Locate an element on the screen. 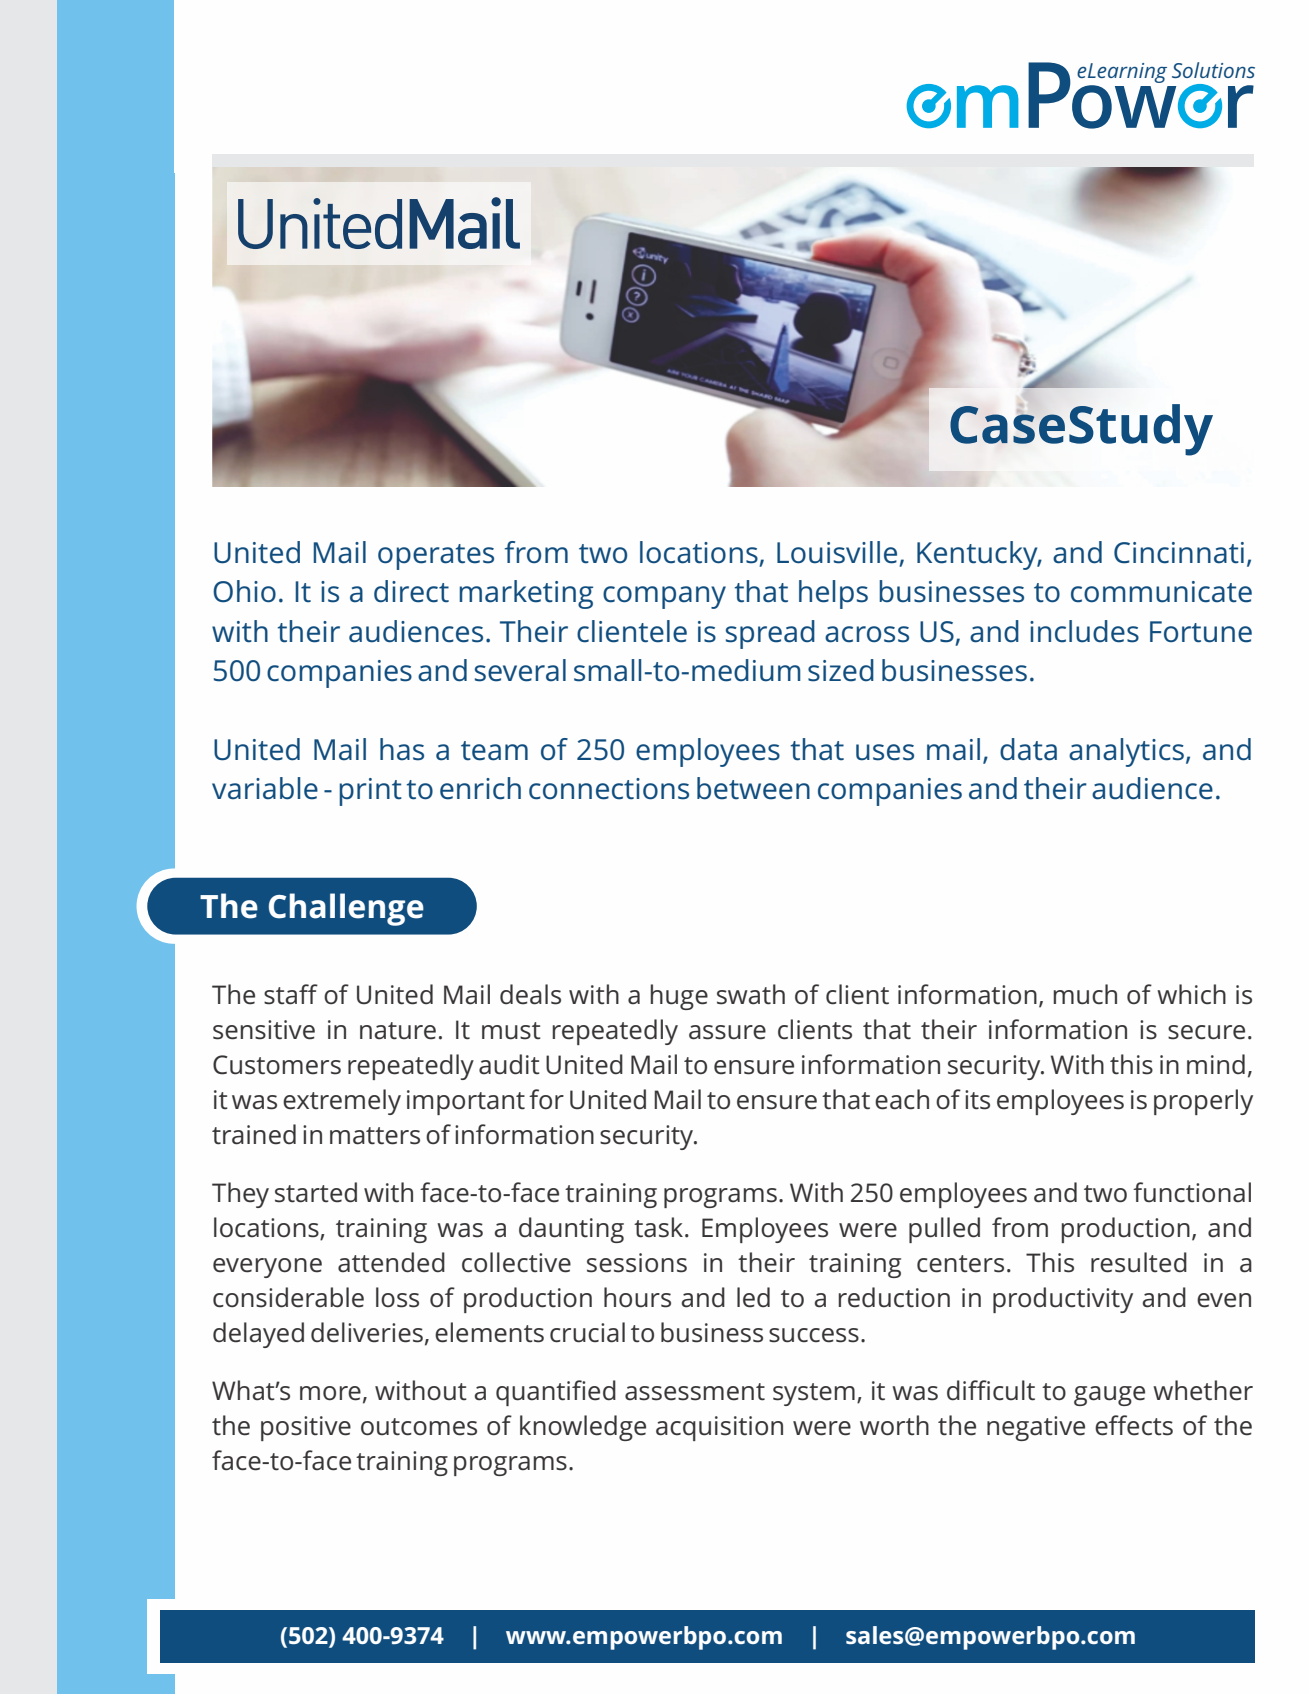  gauge is located at coordinates (1109, 1396).
